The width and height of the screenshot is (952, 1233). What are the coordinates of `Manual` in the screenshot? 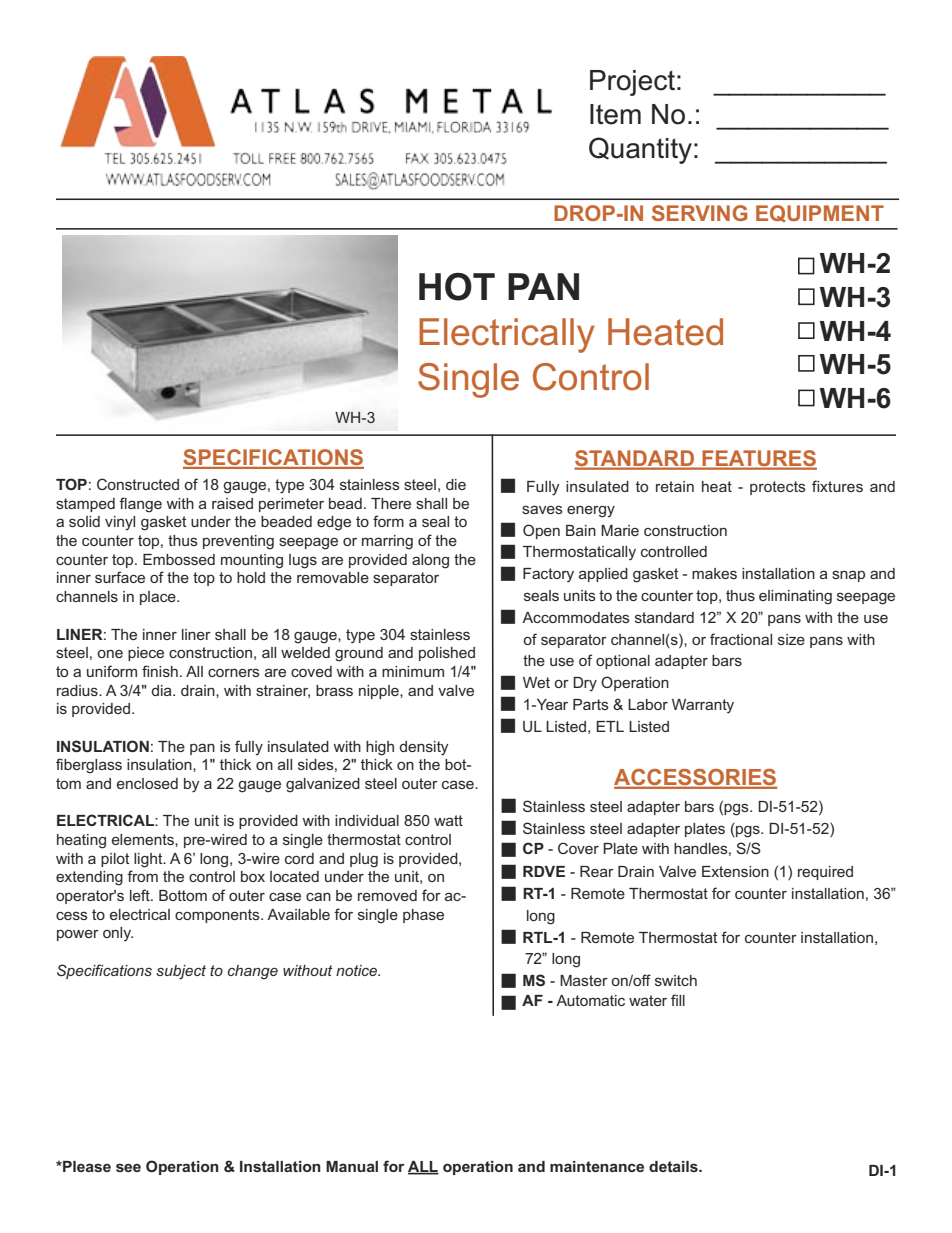 It's located at (352, 1166).
